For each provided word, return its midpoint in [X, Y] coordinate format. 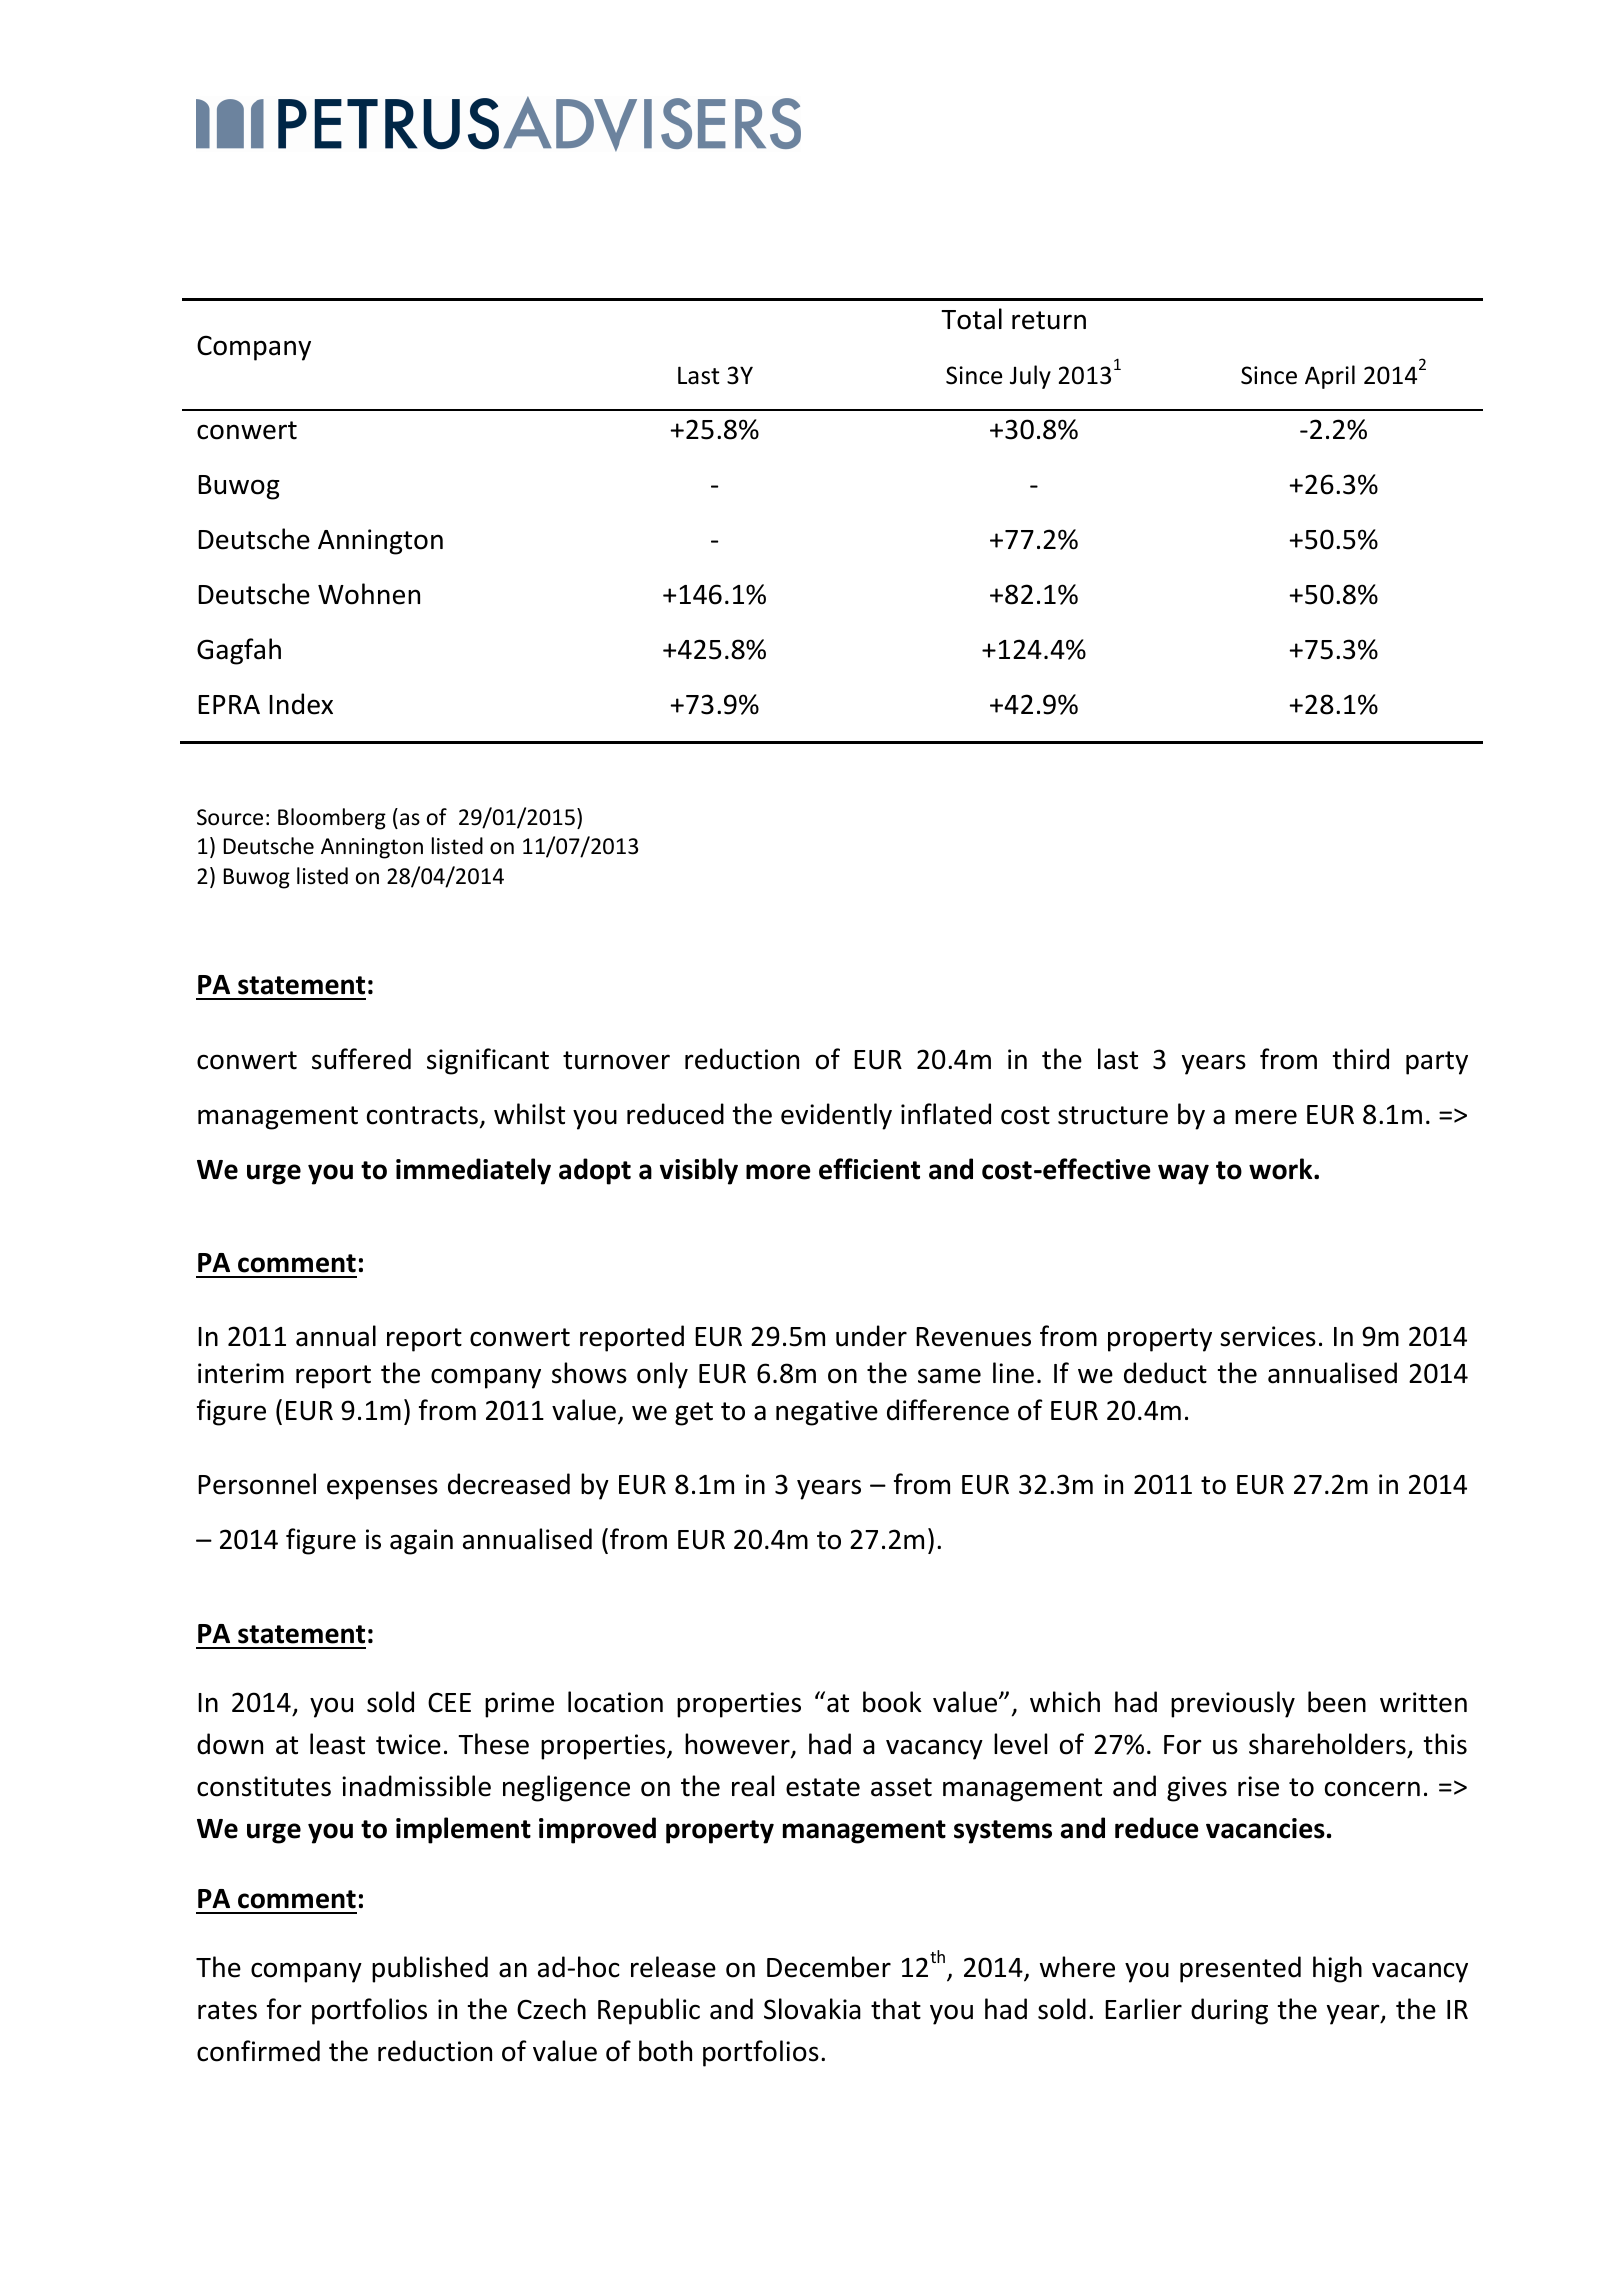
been [1337, 1702]
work [1282, 1169]
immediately [473, 1171]
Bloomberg [332, 819]
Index [301, 704]
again [421, 1542]
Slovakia [812, 2009]
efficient [869, 1169]
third [1361, 1059]
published [430, 1969]
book [892, 1702]
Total [971, 319]
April [1330, 377]
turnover [616, 1060]
